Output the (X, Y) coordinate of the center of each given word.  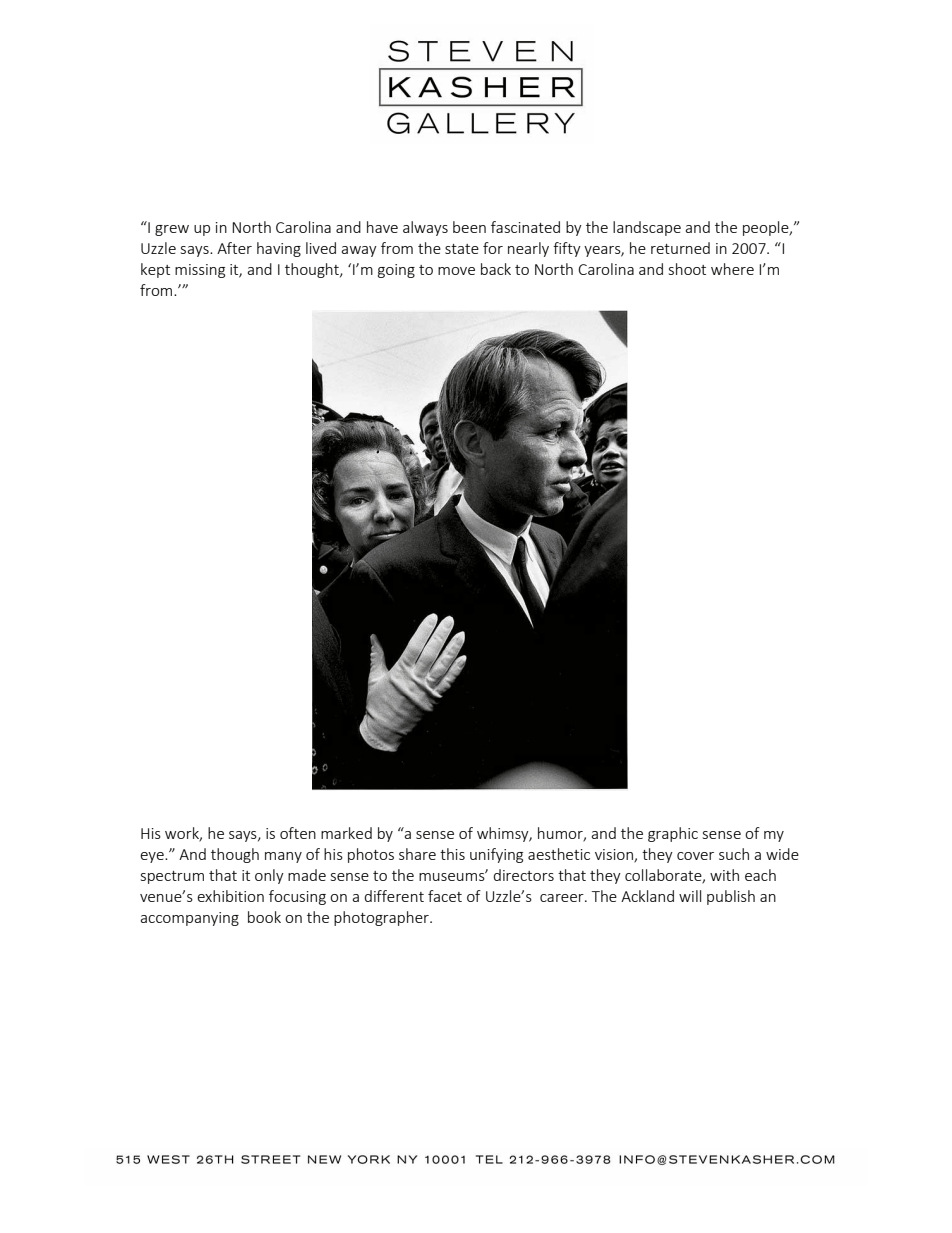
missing (200, 271)
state (462, 249)
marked (346, 833)
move (456, 271)
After (234, 248)
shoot (687, 269)
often (298, 833)
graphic (673, 834)
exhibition (230, 896)
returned (680, 248)
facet (445, 896)
